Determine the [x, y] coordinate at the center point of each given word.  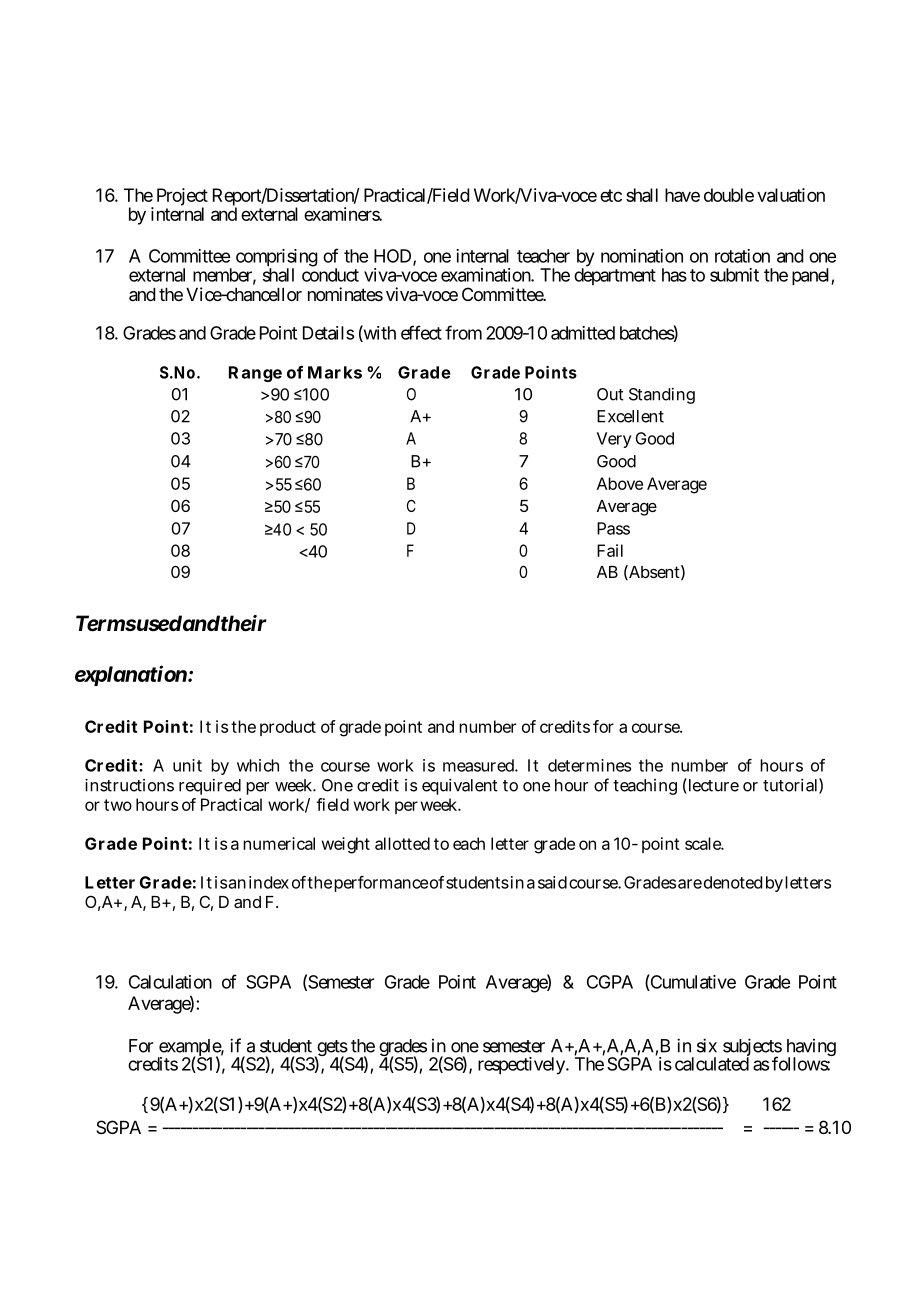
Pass [613, 528]
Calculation [170, 982]
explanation [131, 675]
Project [182, 198]
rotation [742, 256]
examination [486, 275]
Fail [610, 550]
